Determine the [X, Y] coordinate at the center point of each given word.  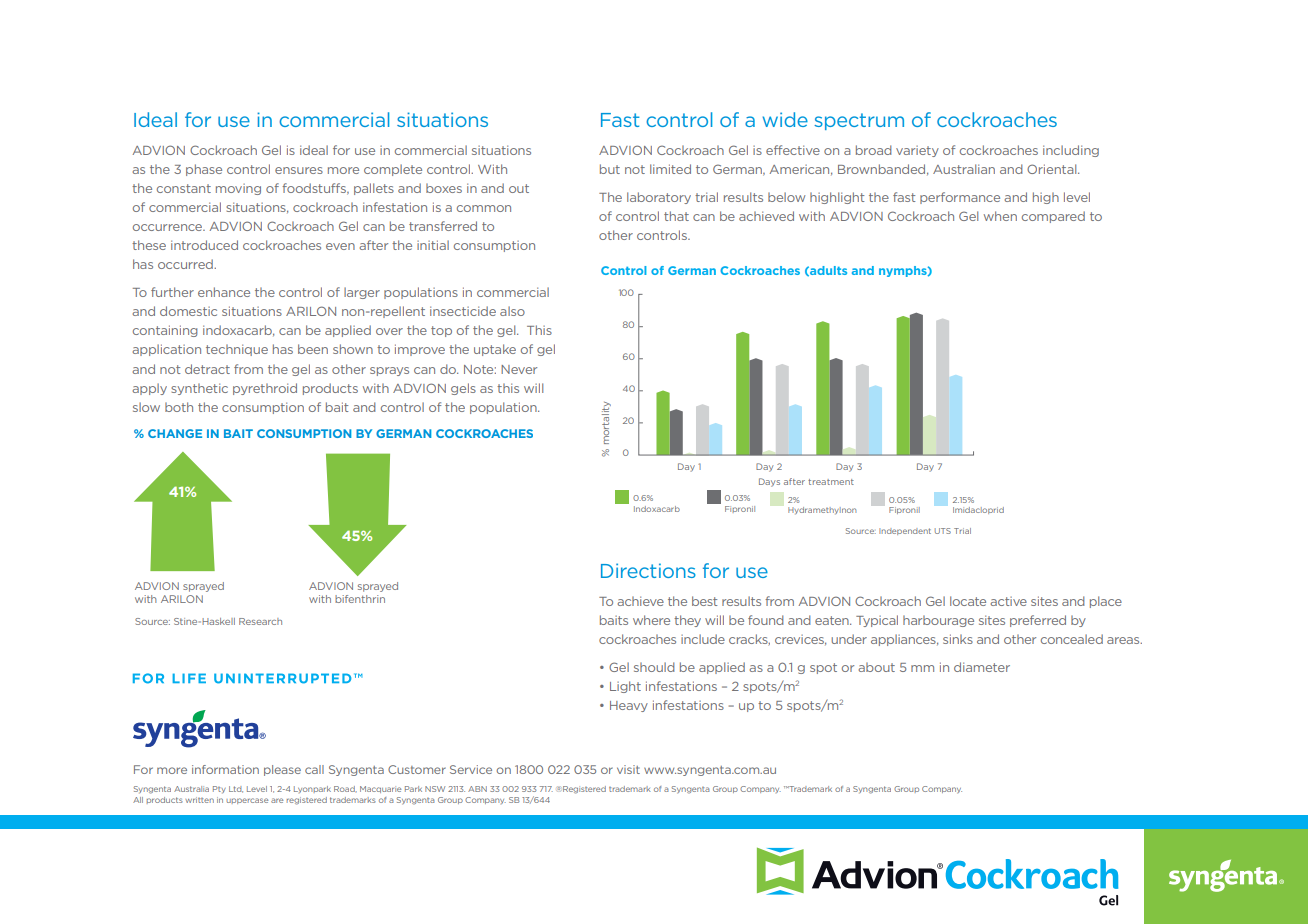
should [654, 667]
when [1000, 216]
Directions [648, 570]
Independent [905, 531]
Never [519, 369]
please [282, 770]
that [676, 216]
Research [260, 621]
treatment [831, 482]
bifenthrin [360, 599]
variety [917, 151]
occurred [186, 264]
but [610, 169]
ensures [299, 170]
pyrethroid [265, 389]
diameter [982, 667]
